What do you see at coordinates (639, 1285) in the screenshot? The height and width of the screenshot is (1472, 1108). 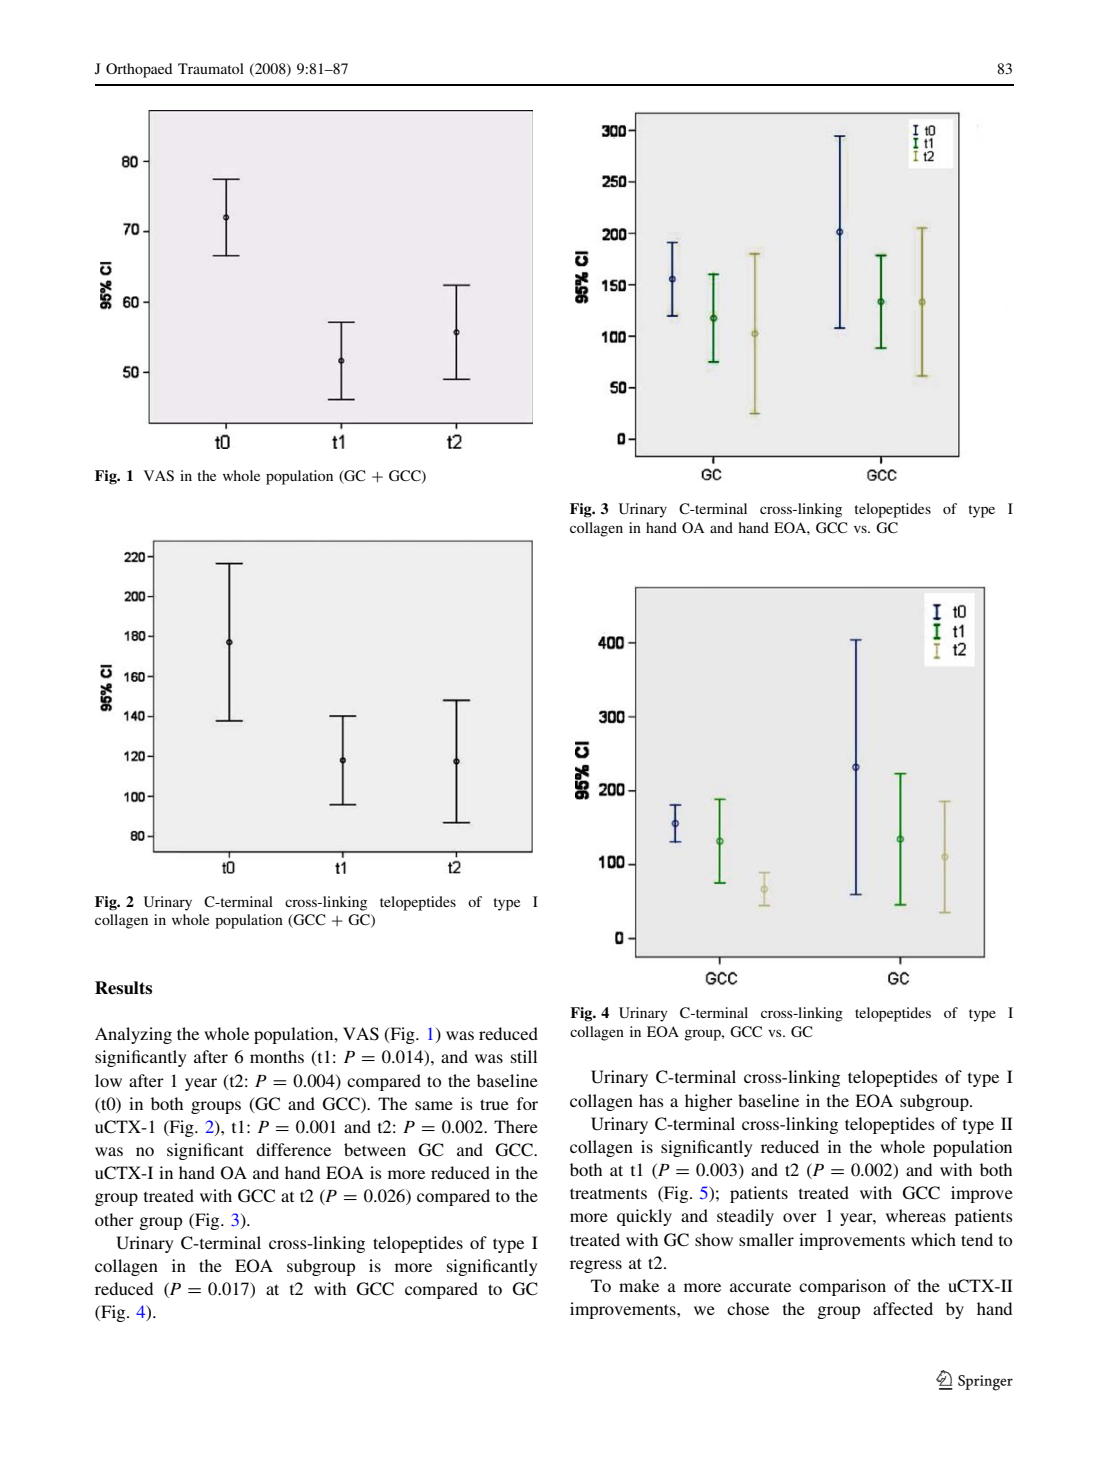 I see `make` at bounding box center [639, 1285].
